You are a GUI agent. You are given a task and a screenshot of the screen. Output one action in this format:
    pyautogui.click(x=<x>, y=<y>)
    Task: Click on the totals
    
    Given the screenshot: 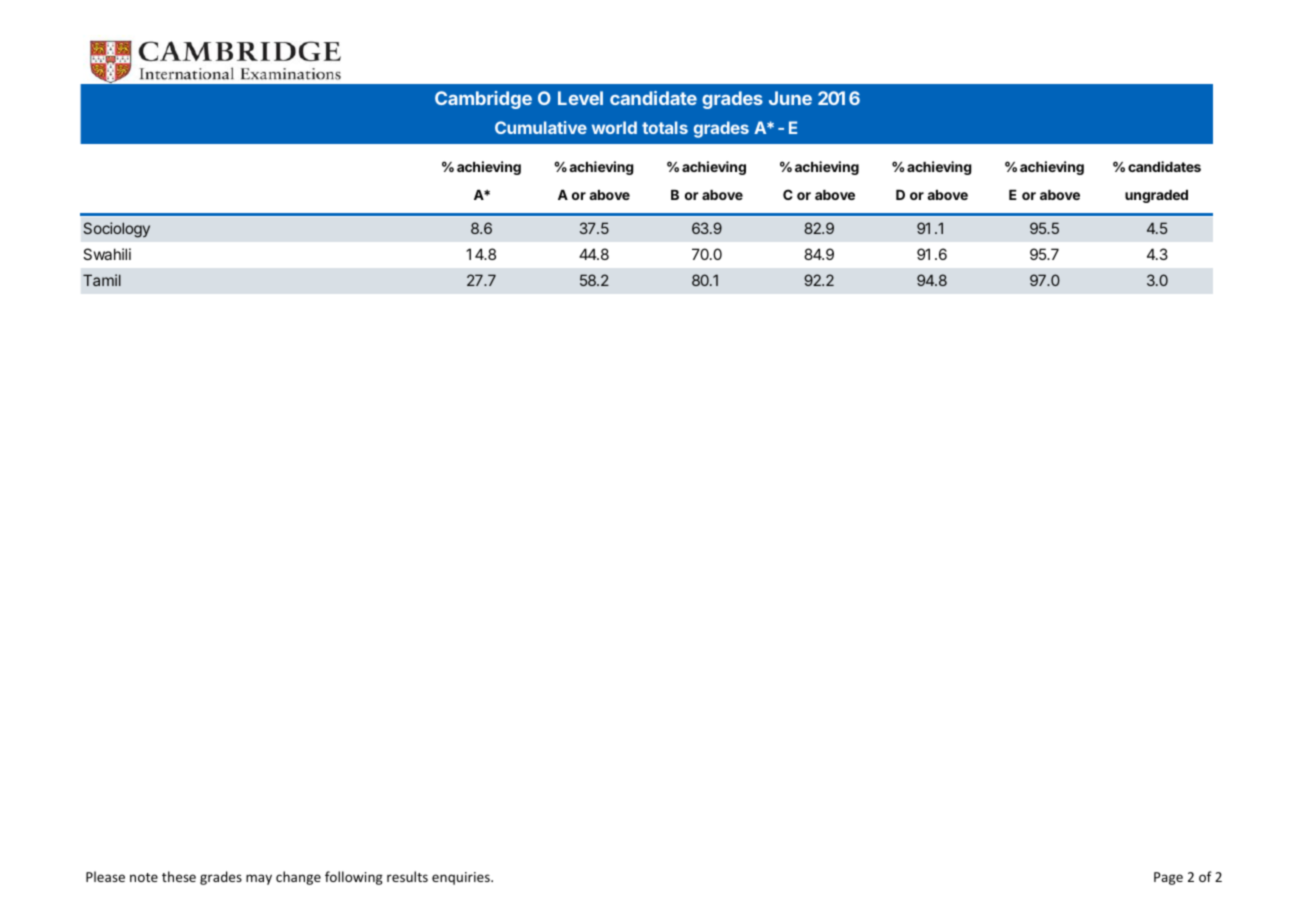 What is the action you would take?
    pyautogui.click(x=665, y=127)
